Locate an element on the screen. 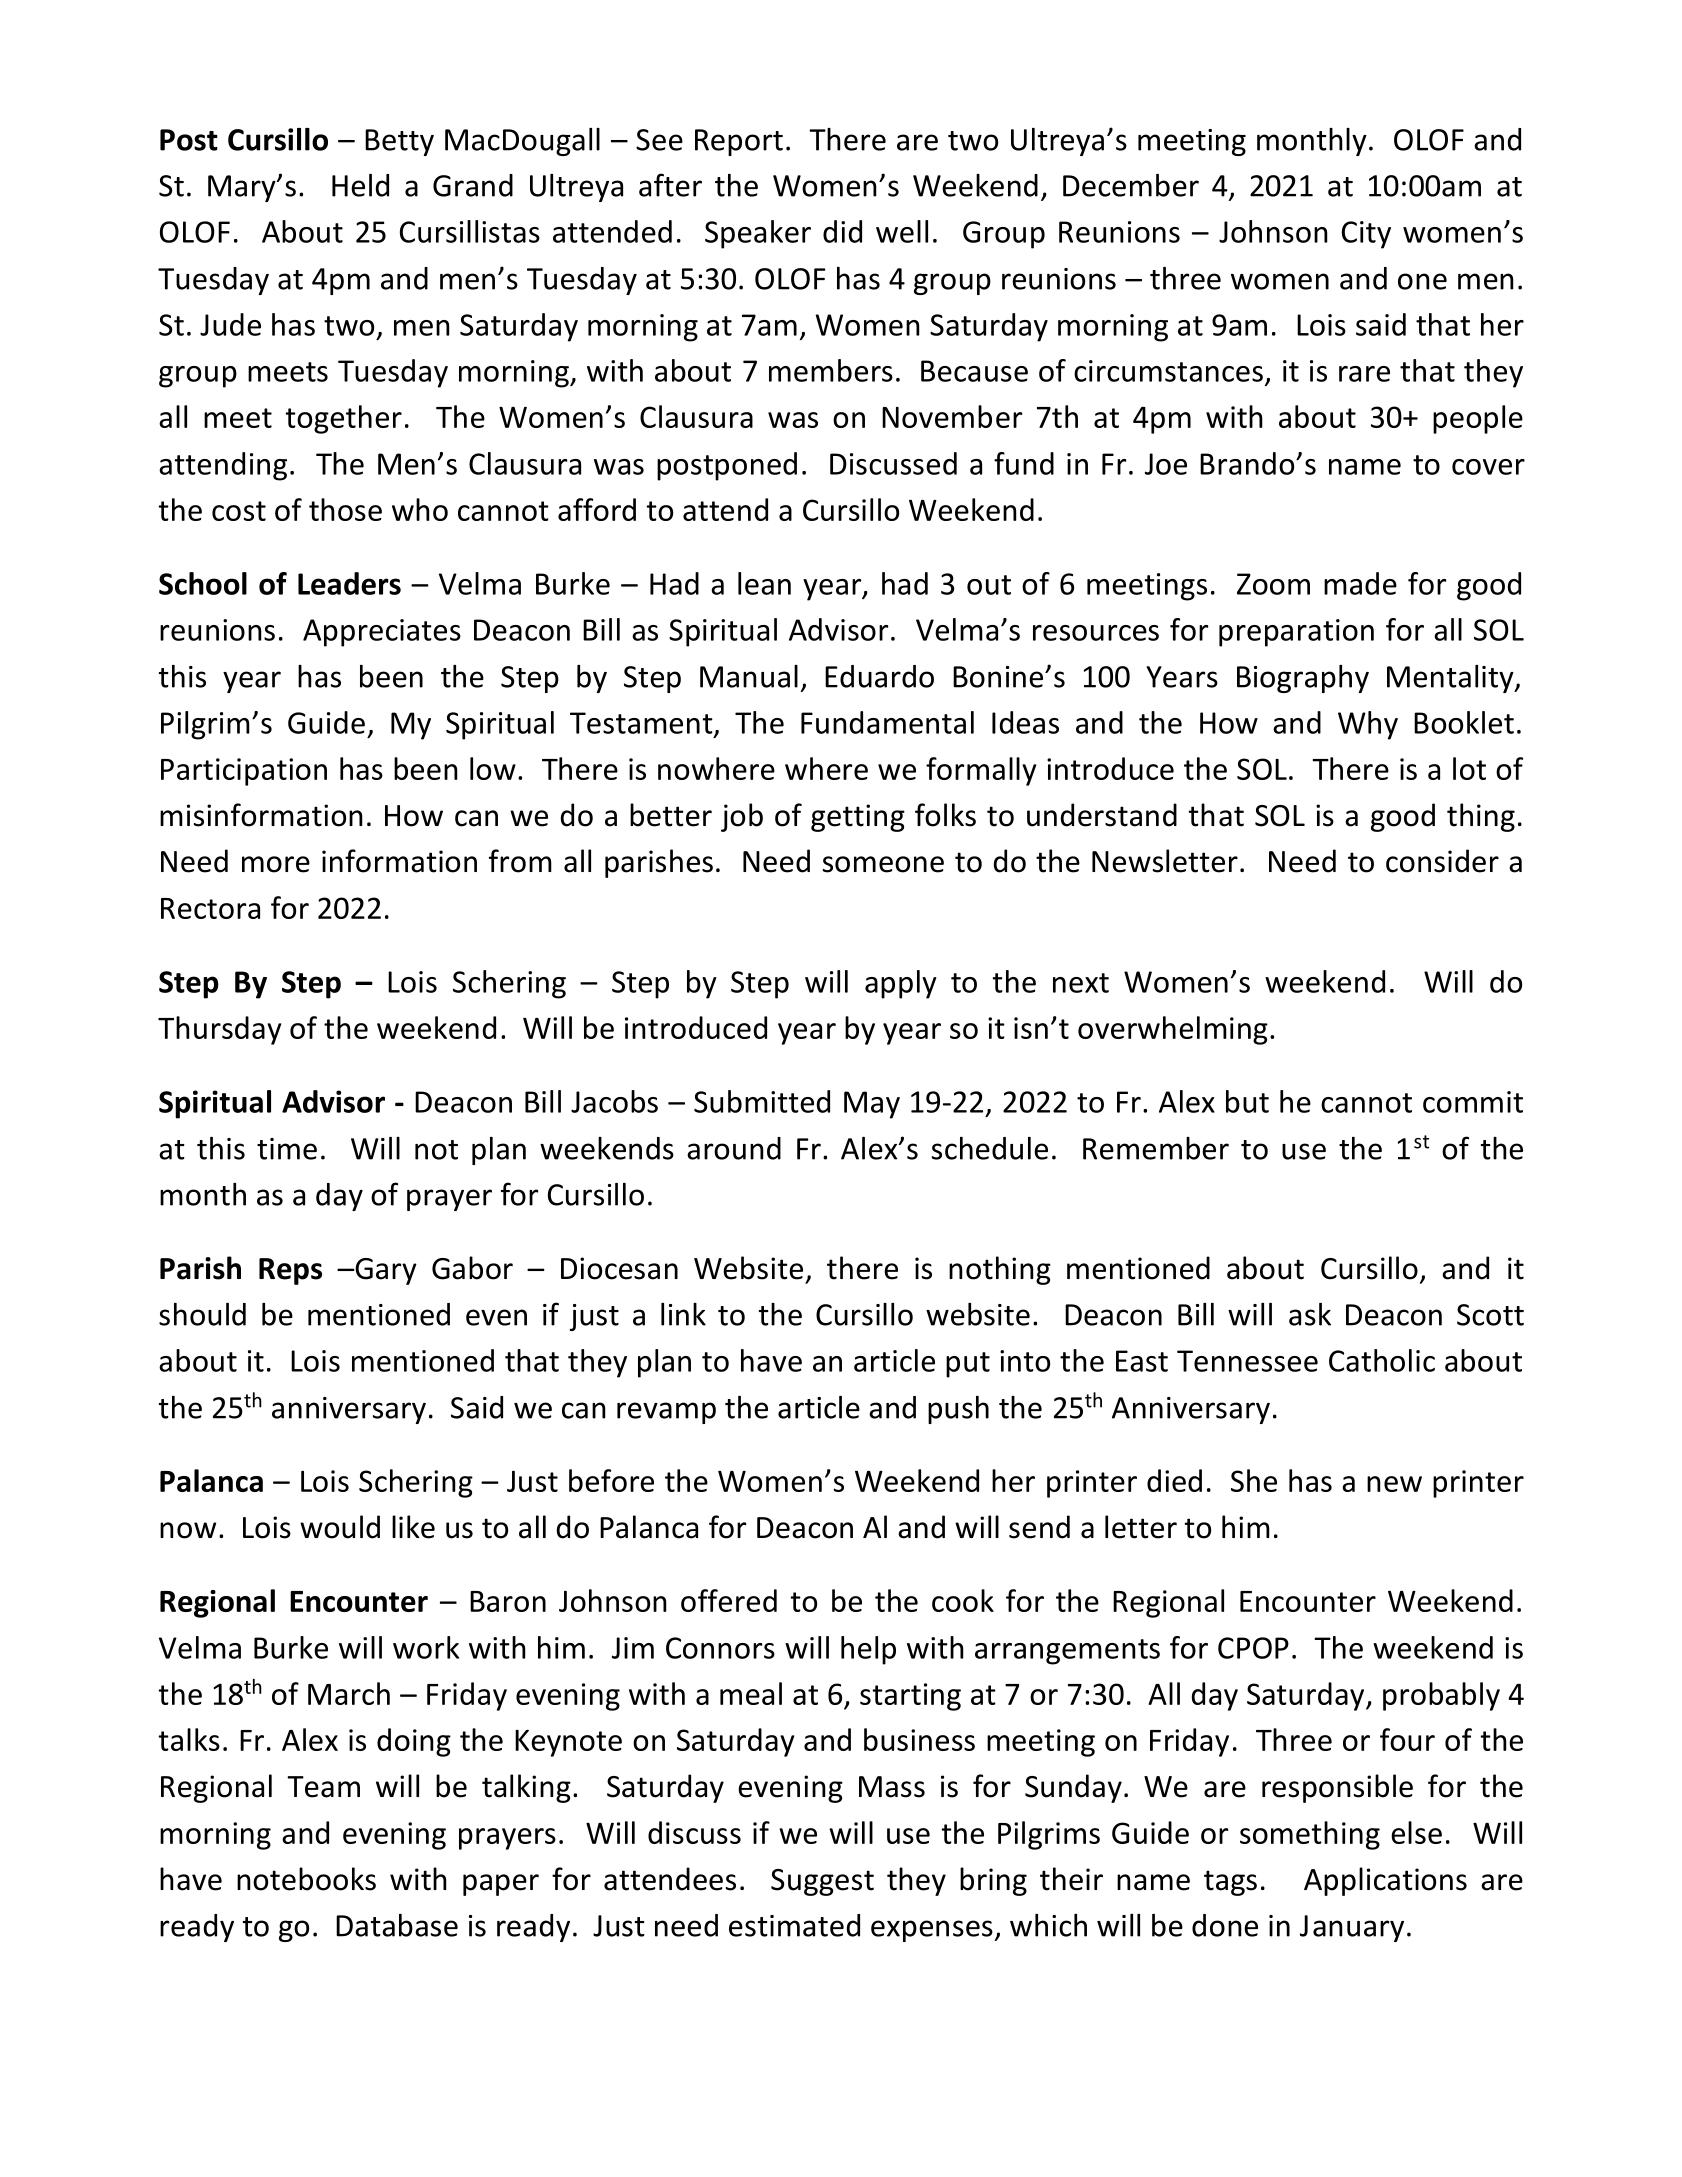  time is located at coordinates (287, 1149).
